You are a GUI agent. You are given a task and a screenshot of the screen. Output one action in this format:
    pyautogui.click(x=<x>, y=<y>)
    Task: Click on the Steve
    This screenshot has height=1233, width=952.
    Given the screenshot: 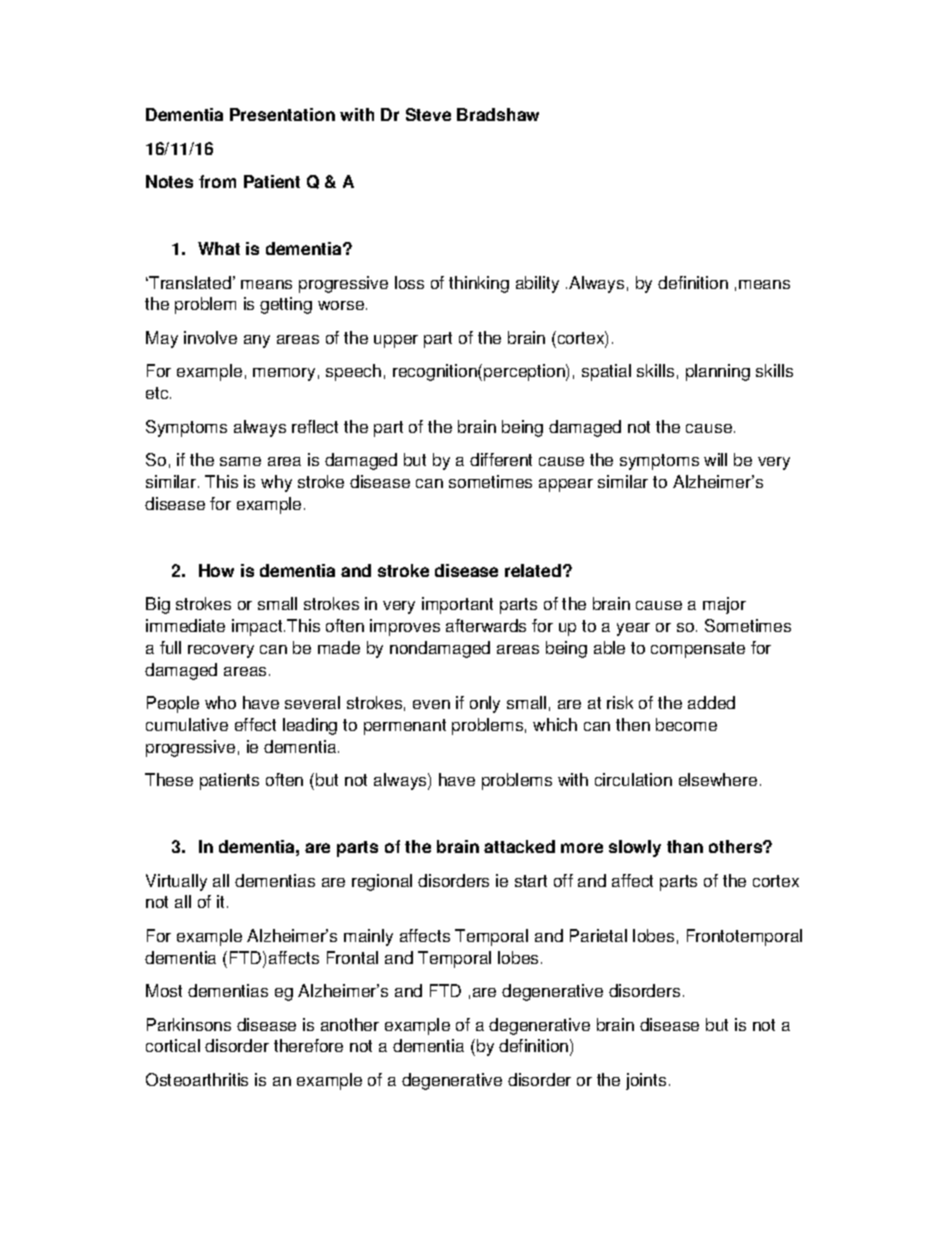 What is the action you would take?
    pyautogui.click(x=428, y=114)
